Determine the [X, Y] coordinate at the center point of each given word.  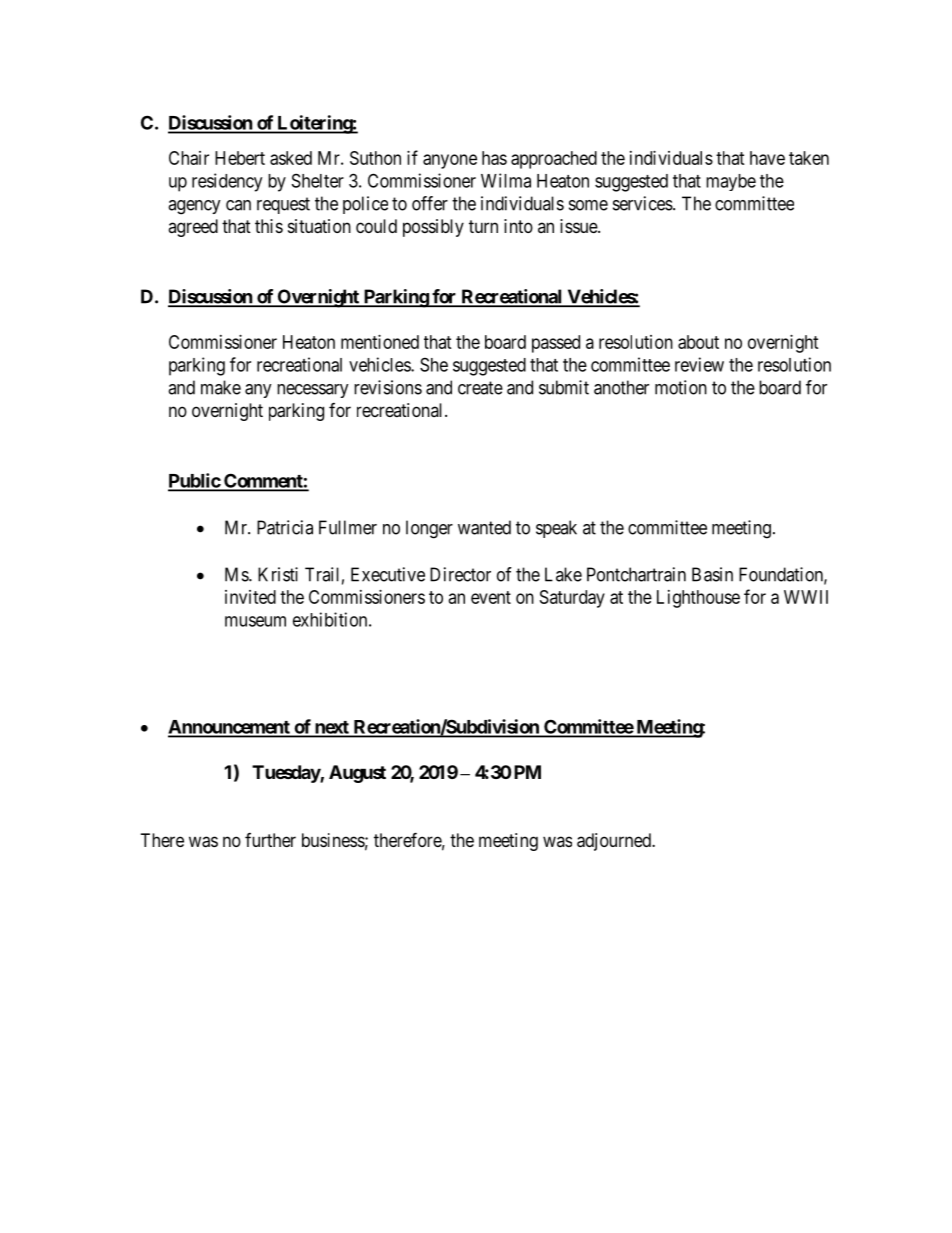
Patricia [285, 527]
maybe [731, 182]
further [270, 840]
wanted [484, 527]
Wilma [506, 180]
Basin [712, 574]
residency [227, 182]
